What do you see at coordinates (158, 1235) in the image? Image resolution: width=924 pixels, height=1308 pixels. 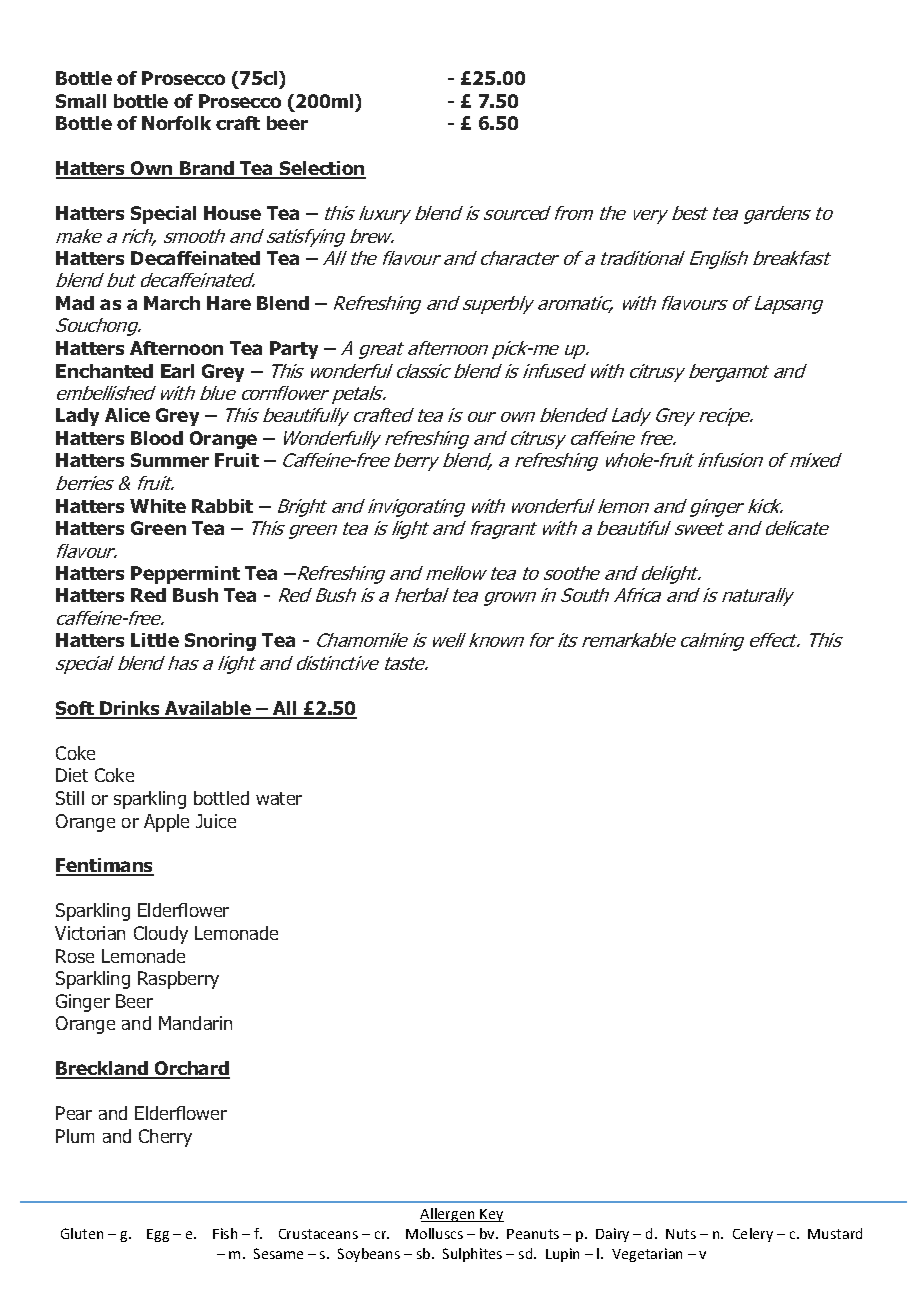 I see `Egg` at bounding box center [158, 1235].
